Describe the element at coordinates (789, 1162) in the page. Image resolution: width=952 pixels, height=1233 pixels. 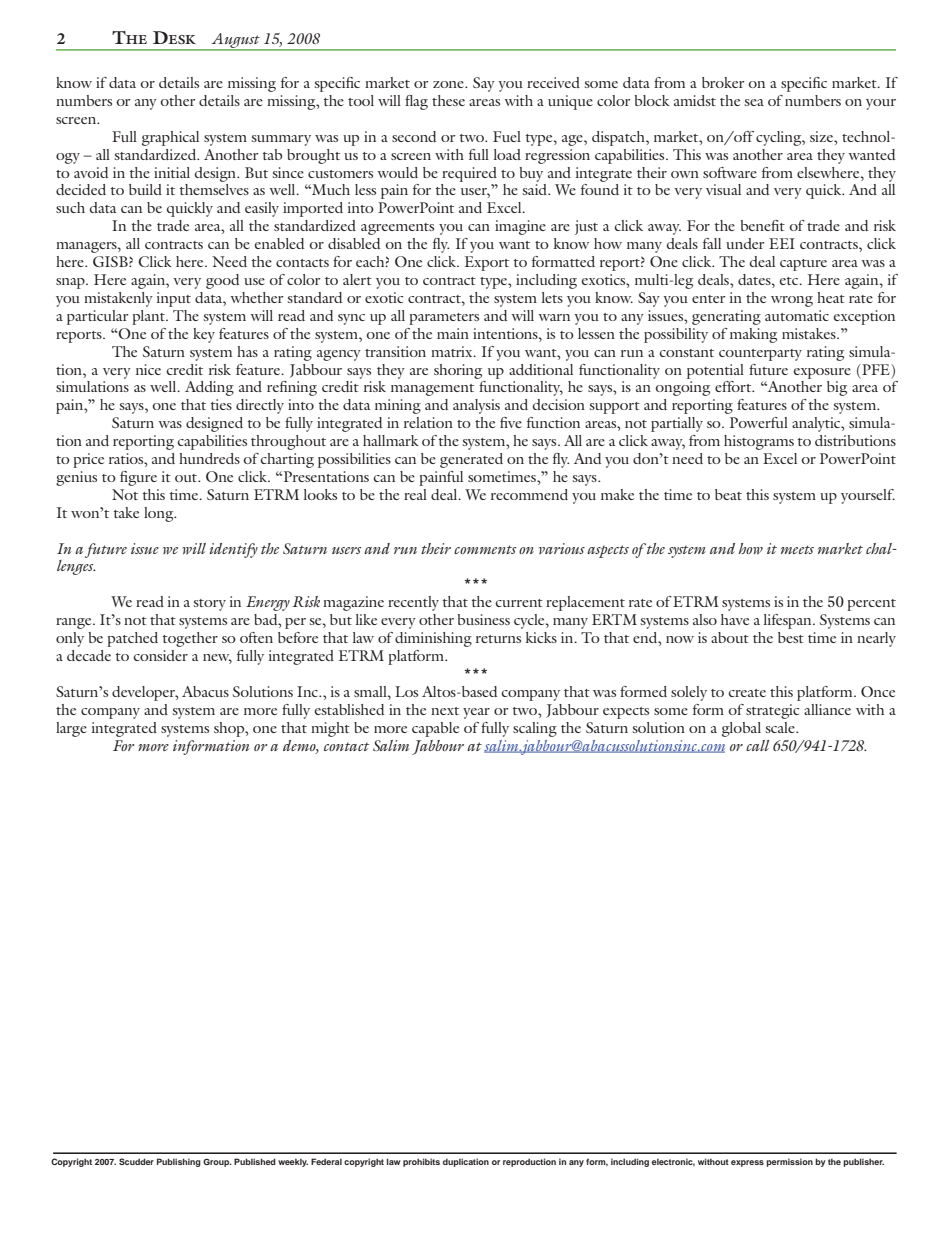
I see `permission` at that location.
